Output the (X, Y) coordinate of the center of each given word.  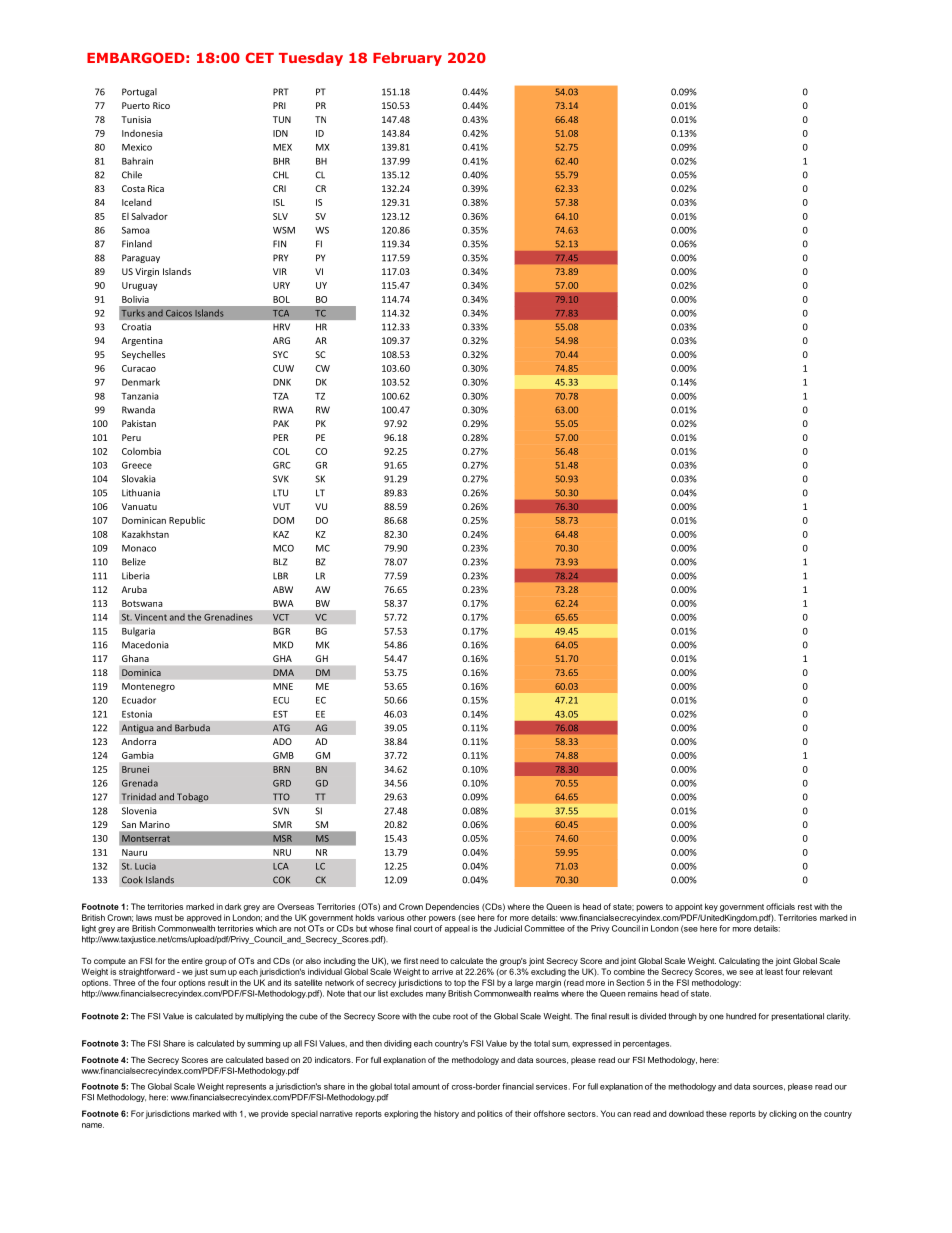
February (407, 59)
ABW (283, 589)
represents (246, 1087)
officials (780, 906)
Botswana (142, 603)
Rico (161, 105)
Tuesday (311, 59)
